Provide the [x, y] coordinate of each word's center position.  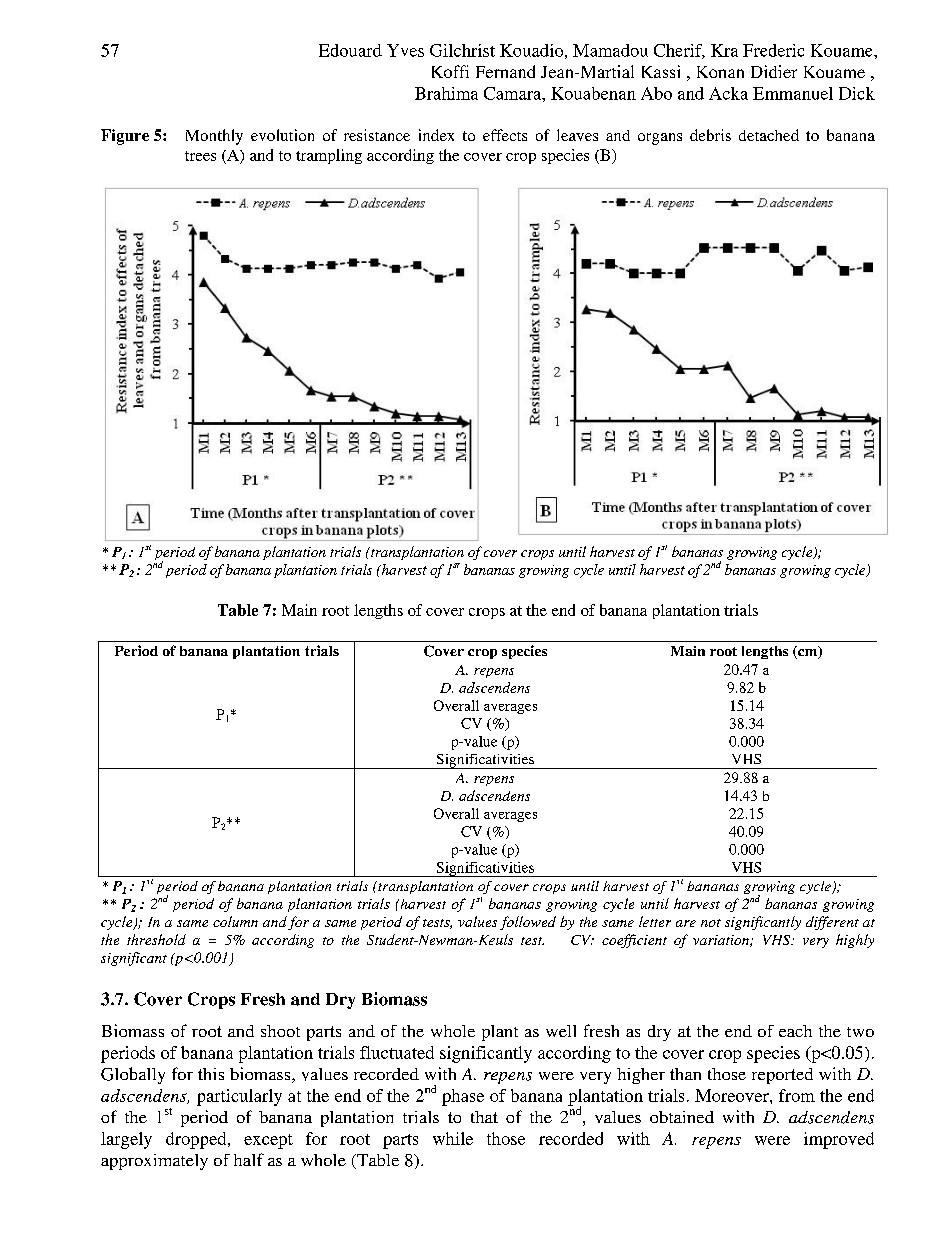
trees [200, 156]
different [832, 923]
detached [769, 135]
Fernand [505, 71]
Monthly [214, 137]
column [235, 921]
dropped [197, 1140]
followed [528, 923]
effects [505, 135]
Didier [774, 71]
